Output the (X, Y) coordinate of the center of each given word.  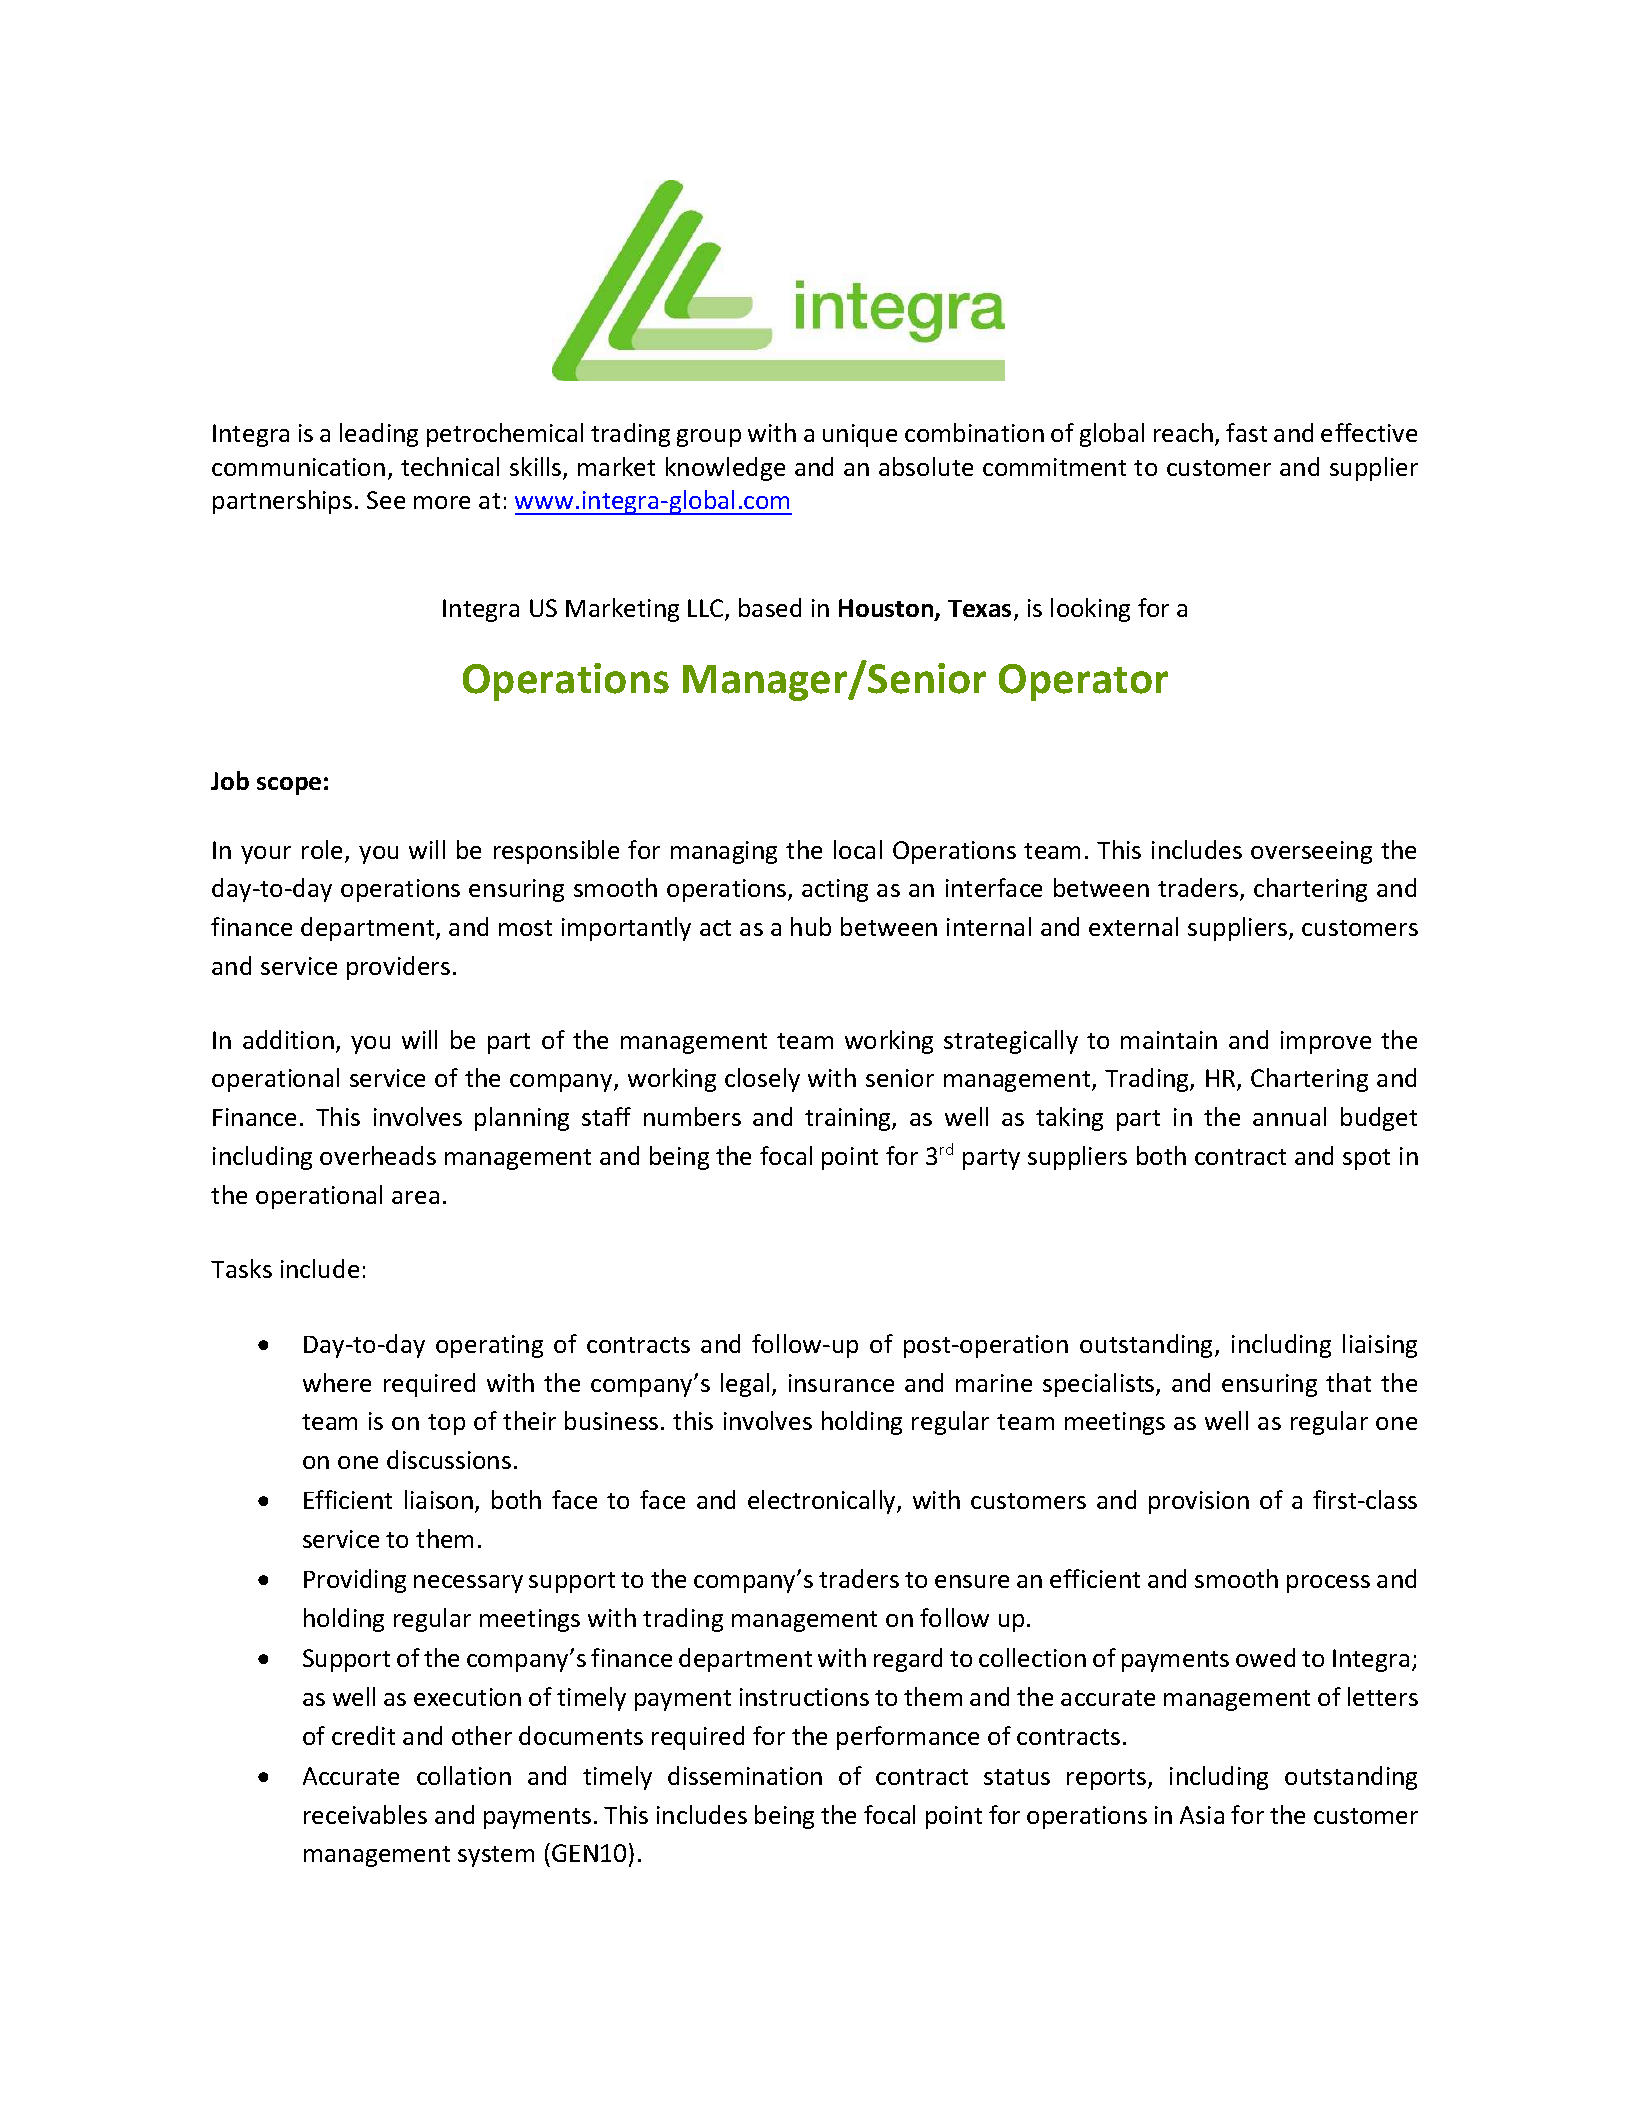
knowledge (725, 469)
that (1348, 1382)
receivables (365, 1814)
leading (379, 435)
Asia (1202, 1815)
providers (398, 968)
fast (1246, 432)
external (1133, 926)
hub (811, 926)
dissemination (745, 1775)
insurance (841, 1383)
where (337, 1382)
